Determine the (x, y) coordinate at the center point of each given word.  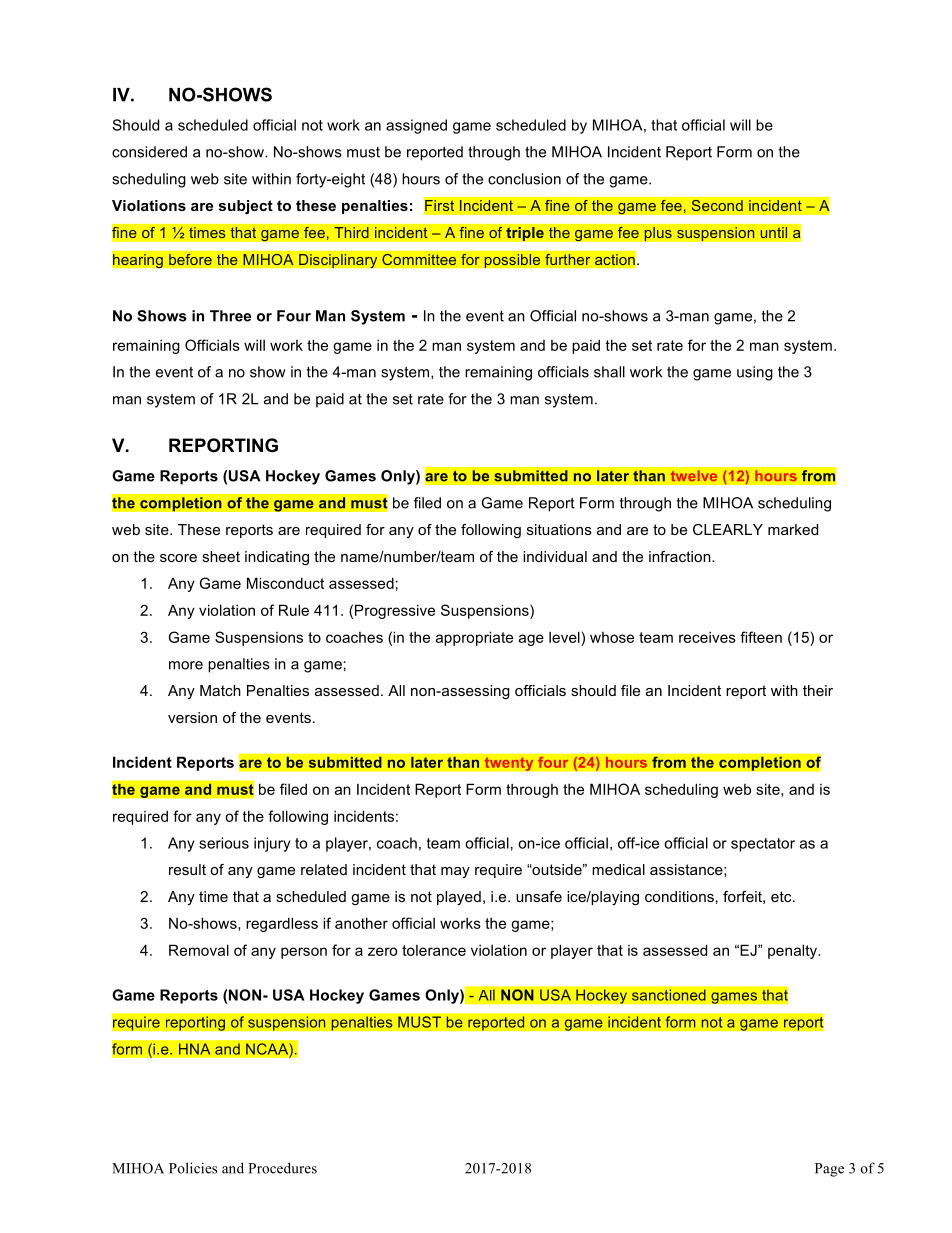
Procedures (282, 1168)
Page (829, 1170)
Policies (193, 1168)
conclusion (524, 179)
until (774, 233)
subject (246, 207)
